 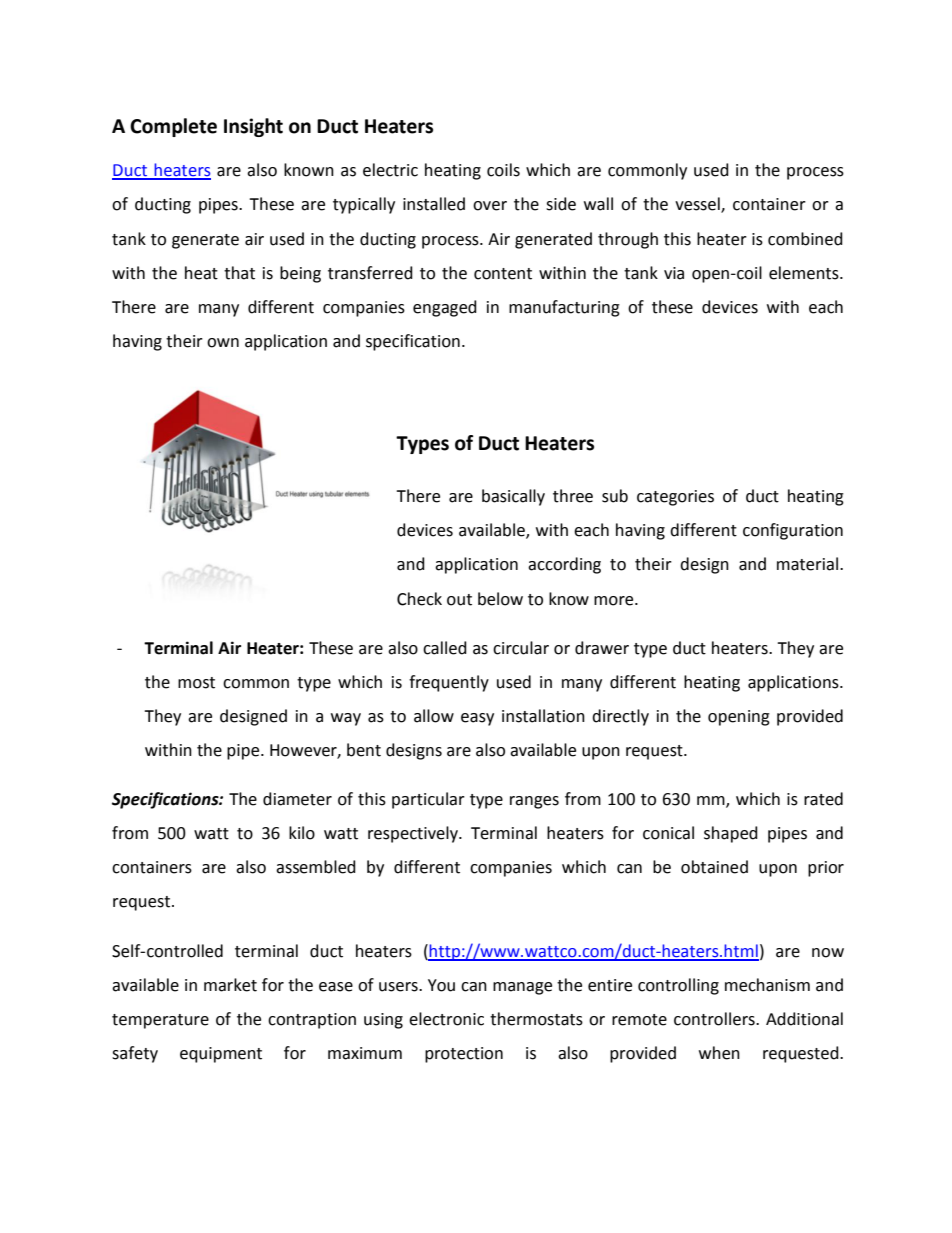 What do you see at coordinates (253, 127) in the screenshot?
I see `Insight` at bounding box center [253, 127].
